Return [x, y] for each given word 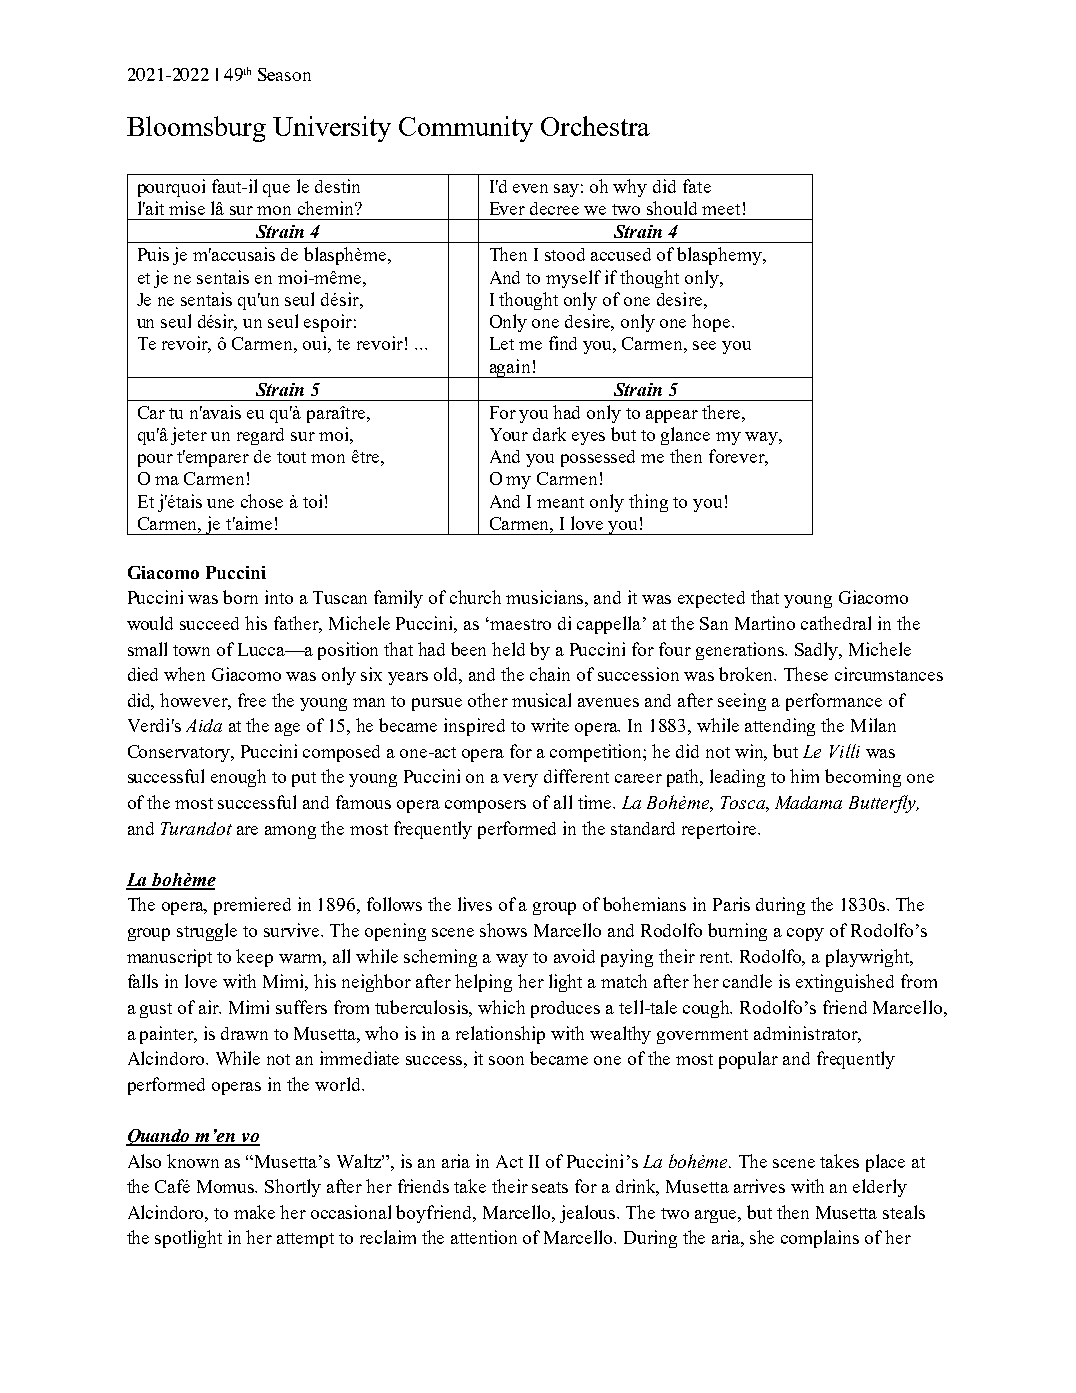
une [220, 503]
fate [697, 186]
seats [550, 1187]
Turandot [196, 828]
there [722, 412]
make [254, 1212]
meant [560, 502]
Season [284, 74]
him [804, 776]
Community [466, 129]
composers [485, 806]
